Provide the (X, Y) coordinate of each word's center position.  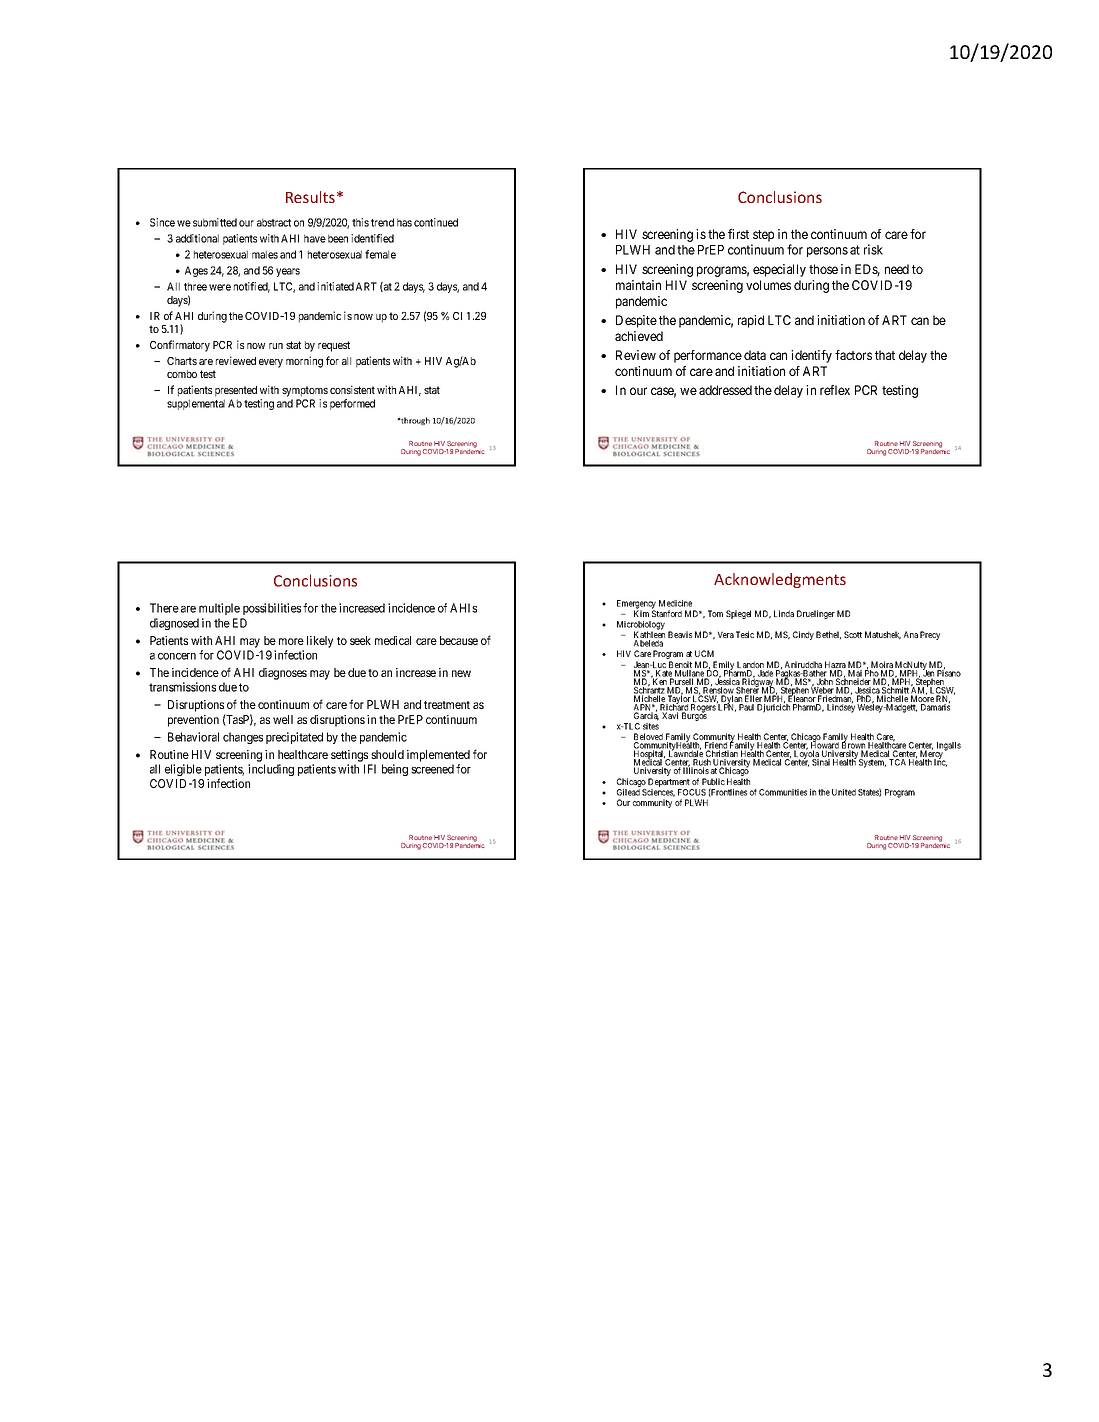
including (271, 770)
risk (873, 249)
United (844, 792)
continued (436, 222)
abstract (274, 222)
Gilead (628, 792)
